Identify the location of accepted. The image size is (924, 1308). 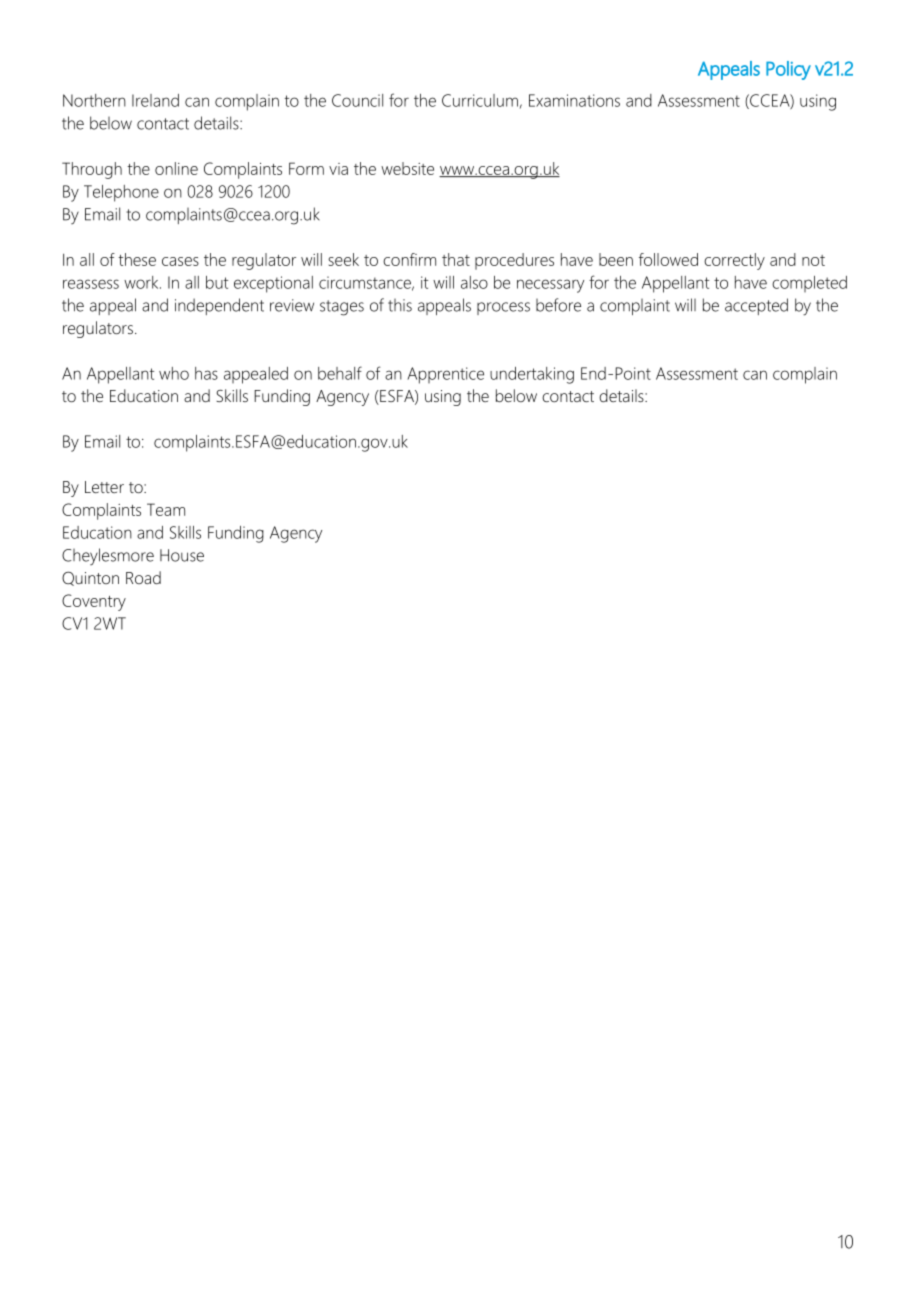
(756, 306).
